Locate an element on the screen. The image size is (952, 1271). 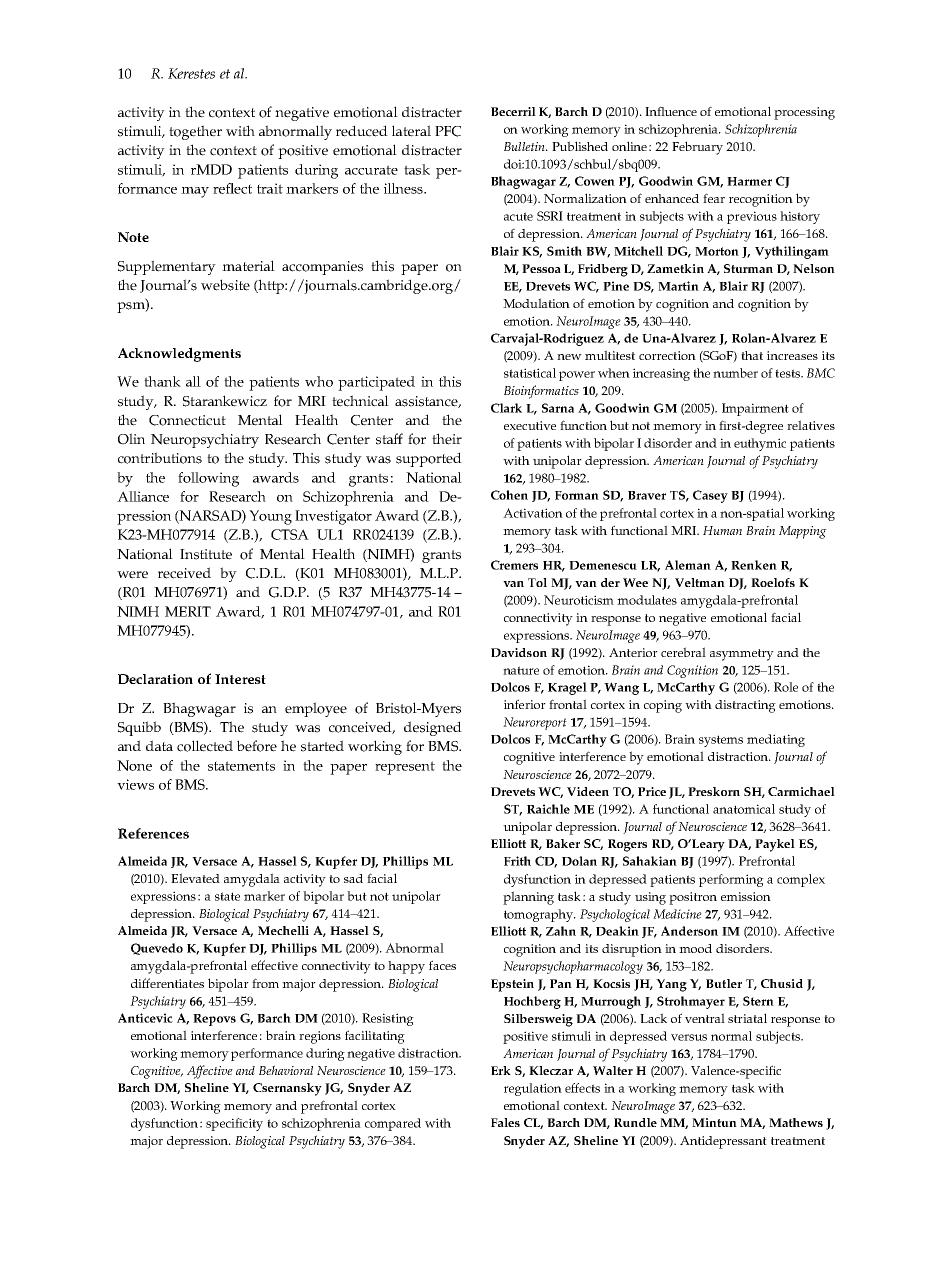
together is located at coordinates (195, 132).
